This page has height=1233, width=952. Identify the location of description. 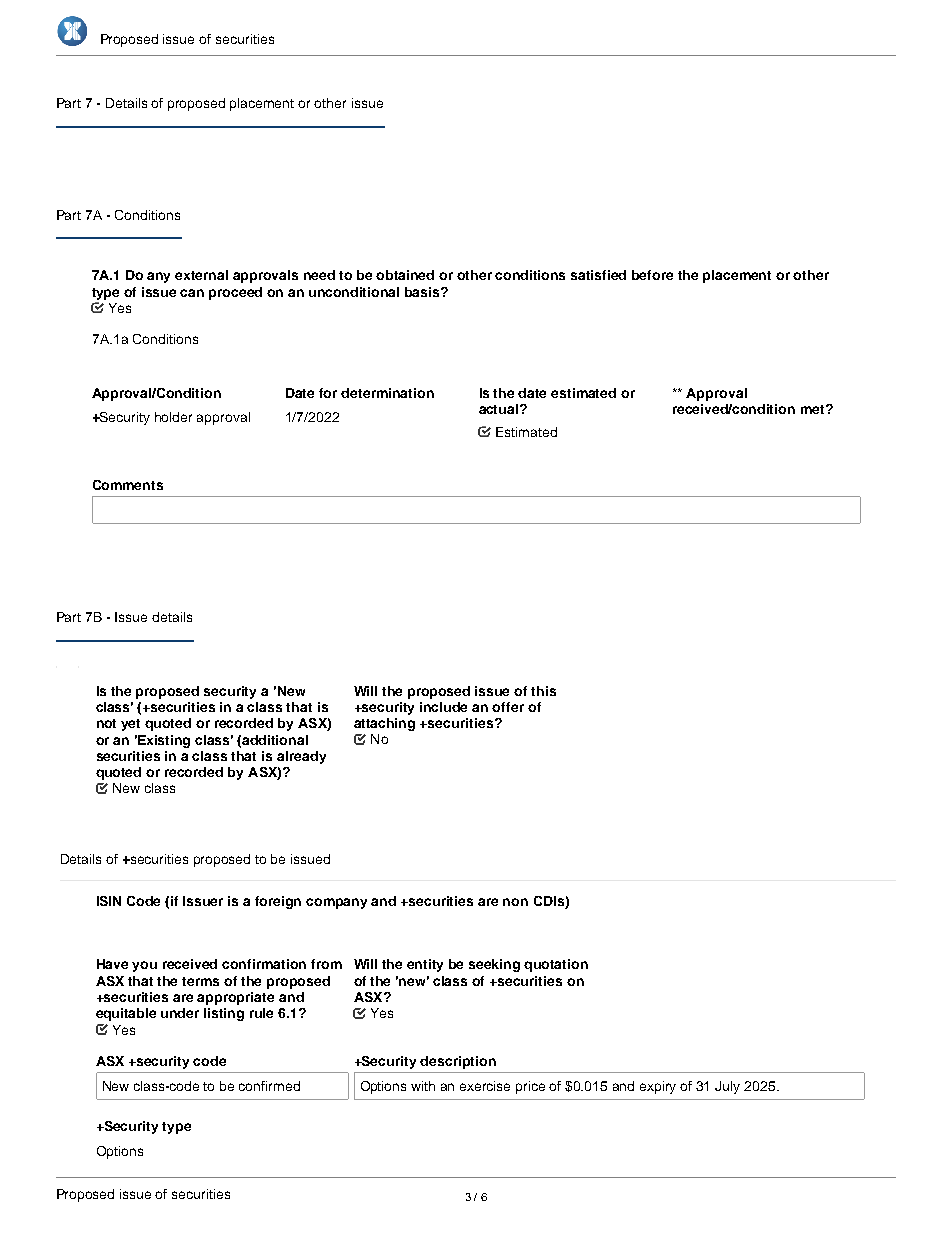
(458, 1062).
